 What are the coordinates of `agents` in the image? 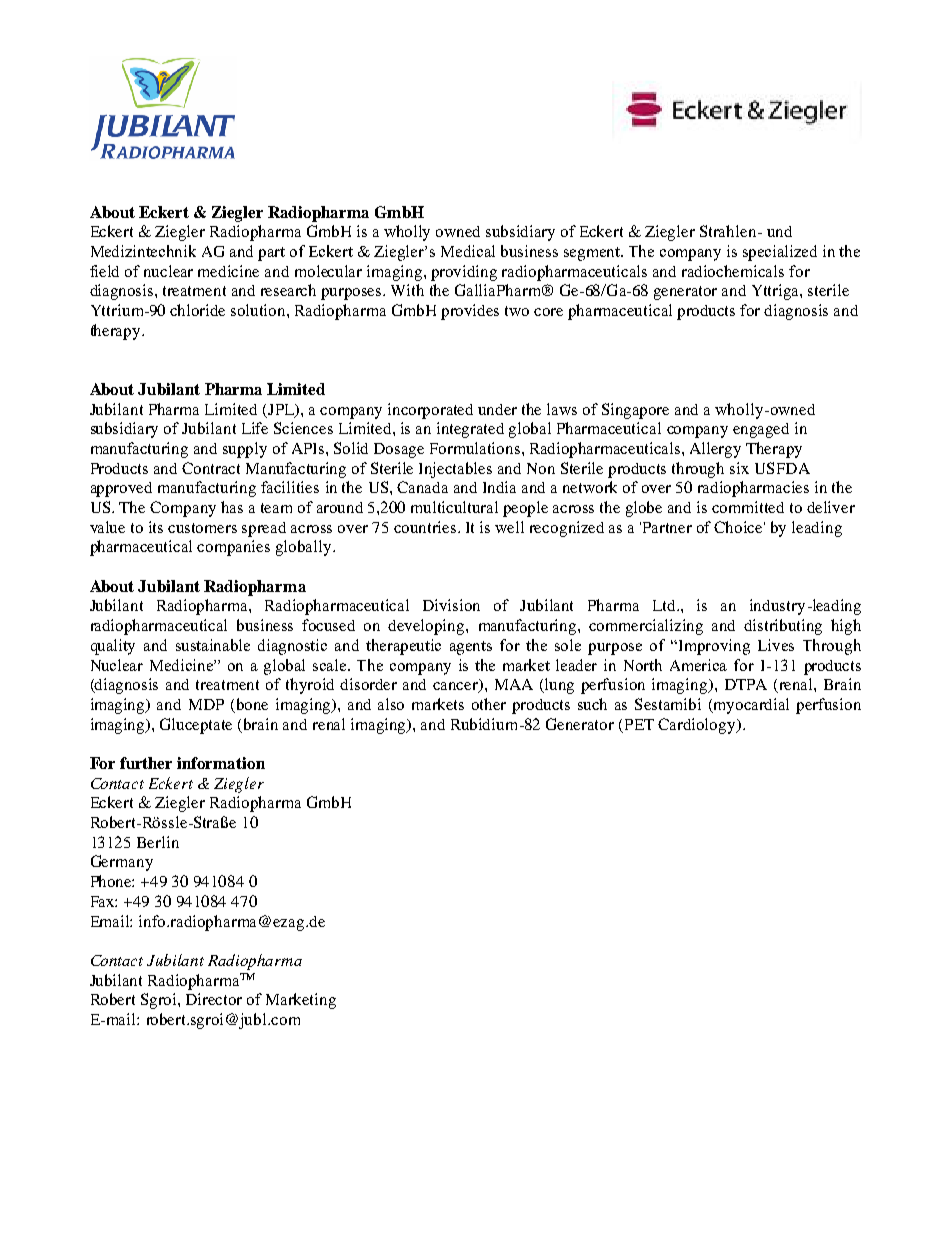 It's located at (471, 648).
